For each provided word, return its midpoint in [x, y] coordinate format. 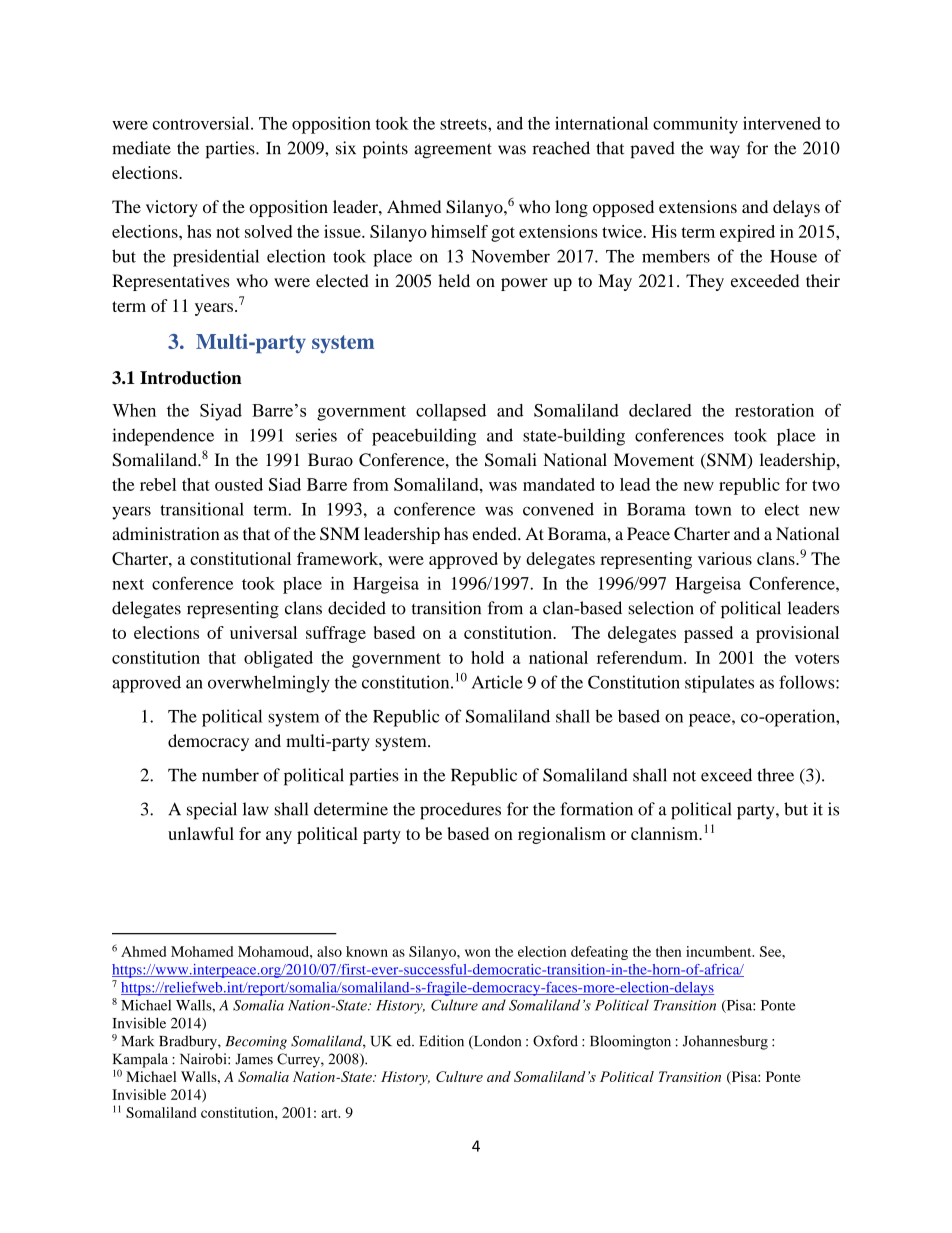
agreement [453, 151]
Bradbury [189, 1042]
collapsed [451, 412]
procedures [460, 811]
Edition [442, 1041]
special [212, 811]
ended [496, 533]
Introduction [191, 378]
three [775, 775]
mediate [141, 148]
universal [263, 632]
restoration [774, 410]
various [725, 558]
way [725, 151]
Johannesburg [725, 1042]
